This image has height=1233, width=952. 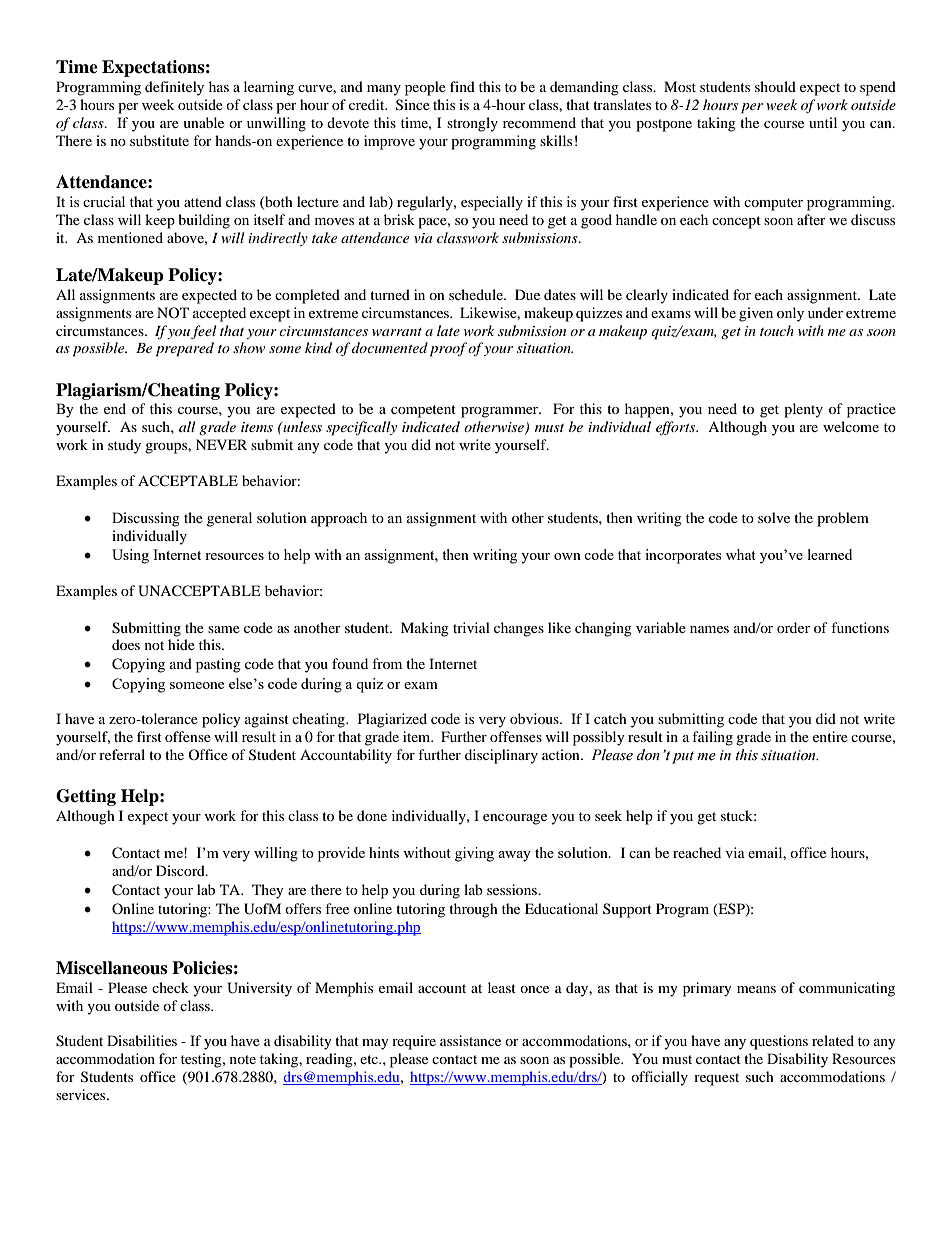 I want to click on questions, so click(x=779, y=1042).
